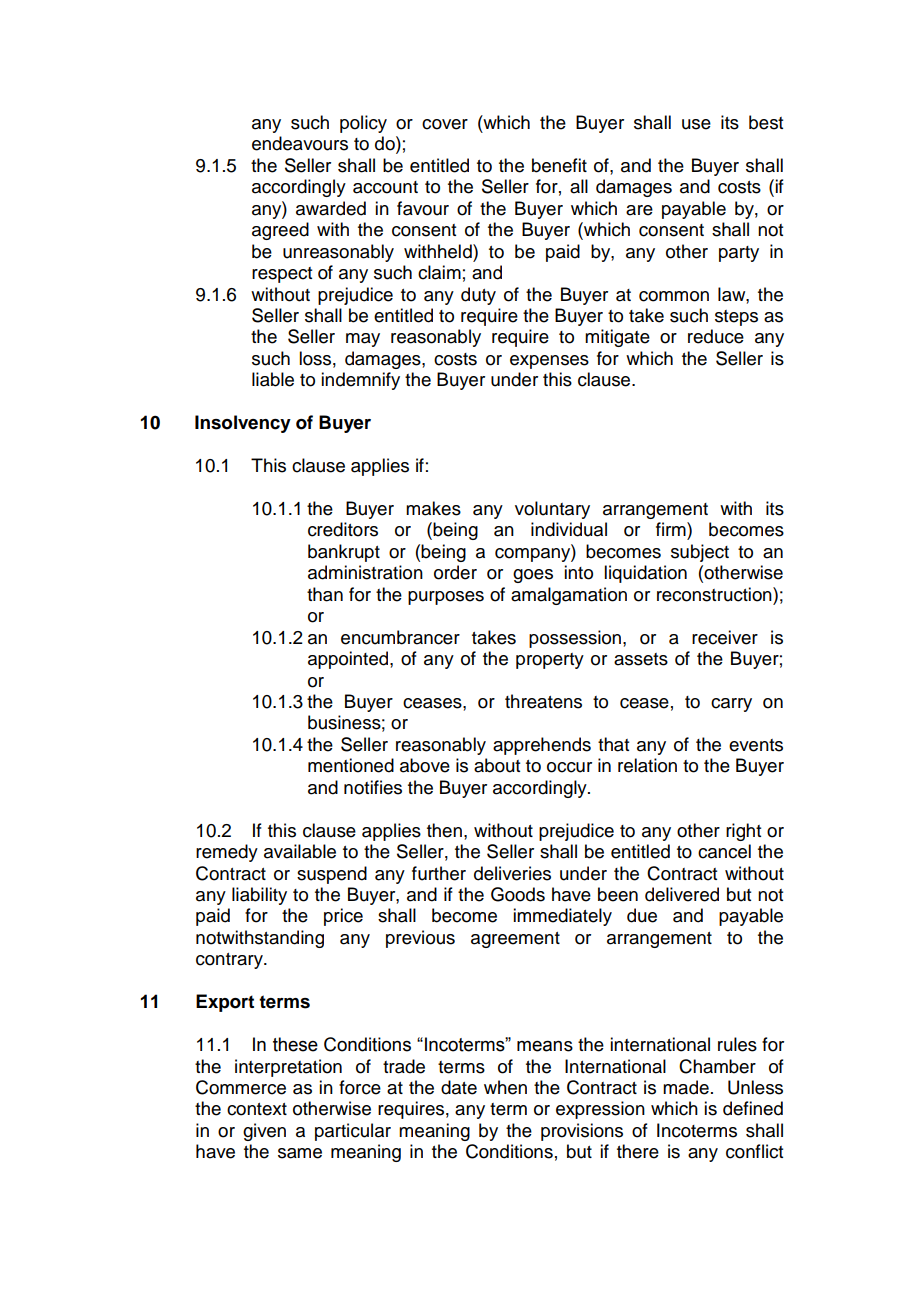 The height and width of the document is (1308, 924). I want to click on deliveries, so click(512, 873).
